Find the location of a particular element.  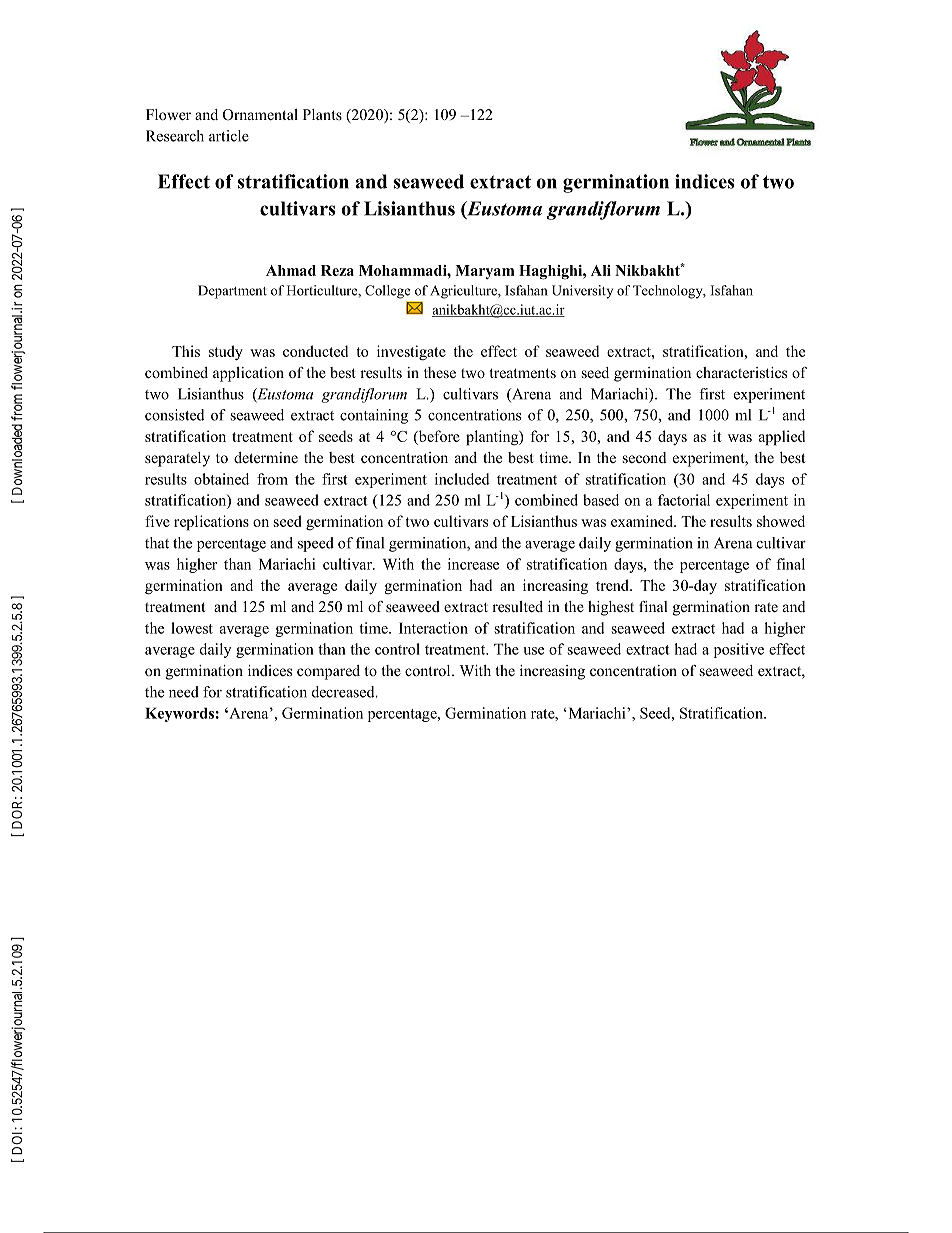

planting is located at coordinates (493, 438).
